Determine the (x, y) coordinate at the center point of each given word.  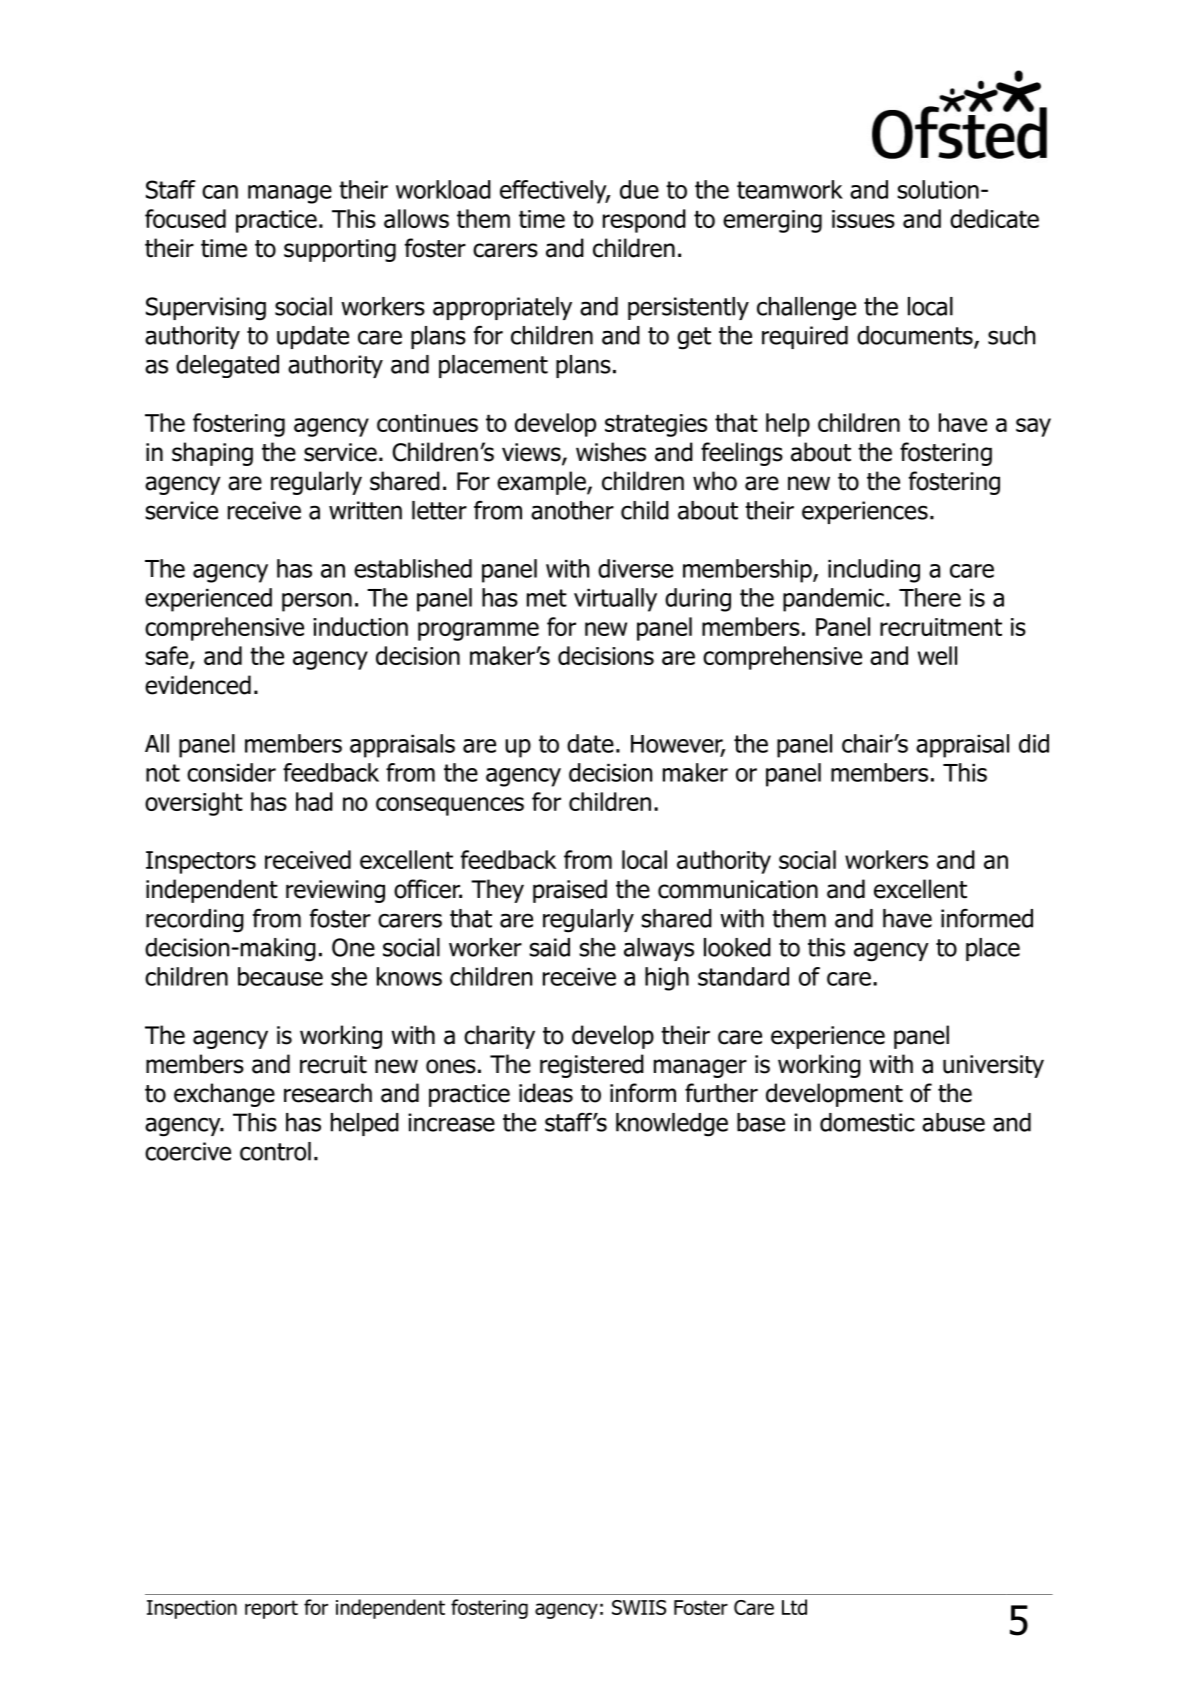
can (220, 192)
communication (738, 889)
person (317, 602)
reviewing (335, 891)
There (930, 597)
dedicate (994, 218)
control (275, 1151)
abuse (953, 1122)
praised (570, 891)
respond (644, 221)
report (271, 1609)
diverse (635, 568)
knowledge (672, 1125)
